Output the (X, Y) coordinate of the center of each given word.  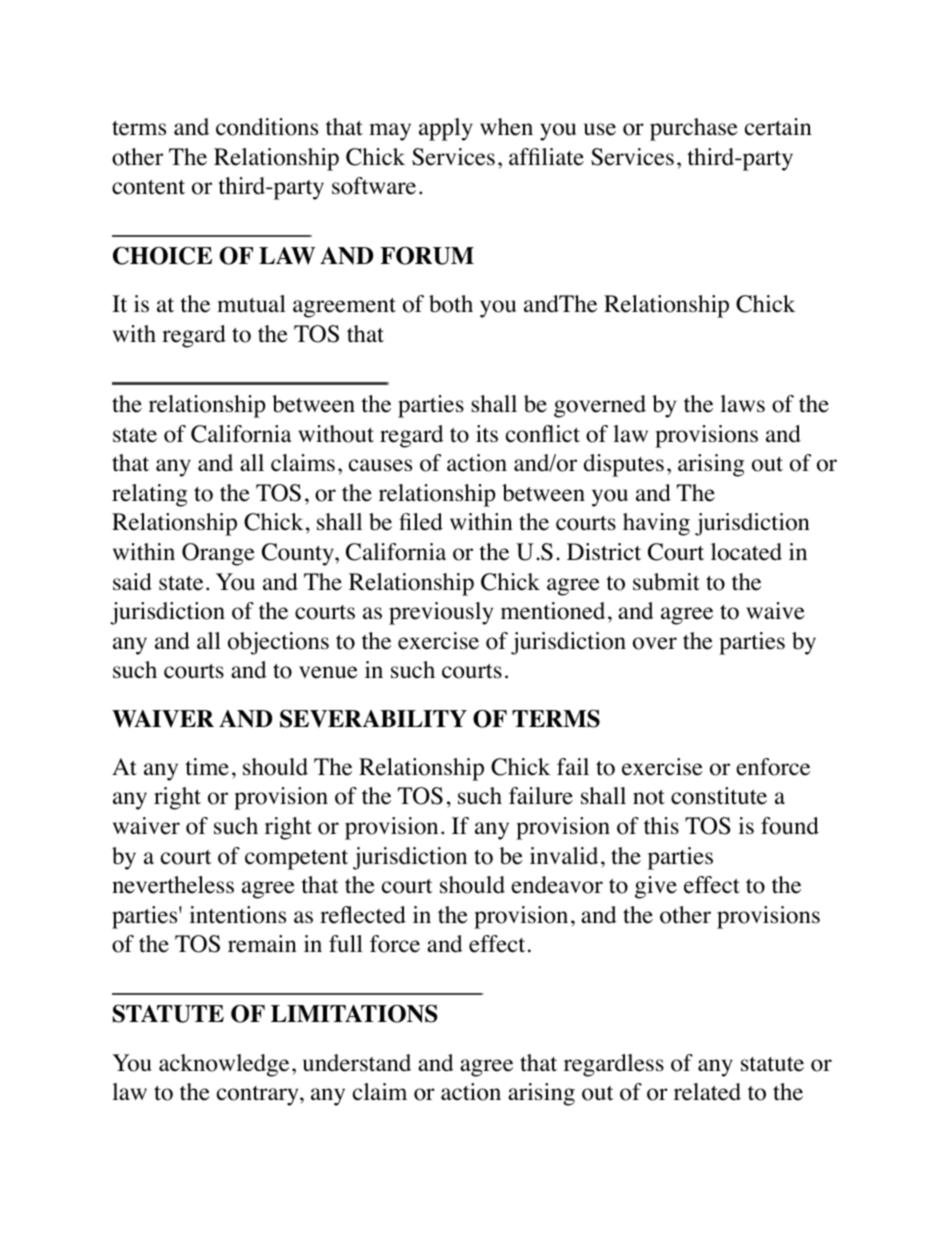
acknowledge (224, 1065)
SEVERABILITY (373, 718)
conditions (267, 127)
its (487, 434)
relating (149, 495)
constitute (719, 796)
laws (742, 403)
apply (446, 129)
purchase (694, 129)
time (207, 767)
